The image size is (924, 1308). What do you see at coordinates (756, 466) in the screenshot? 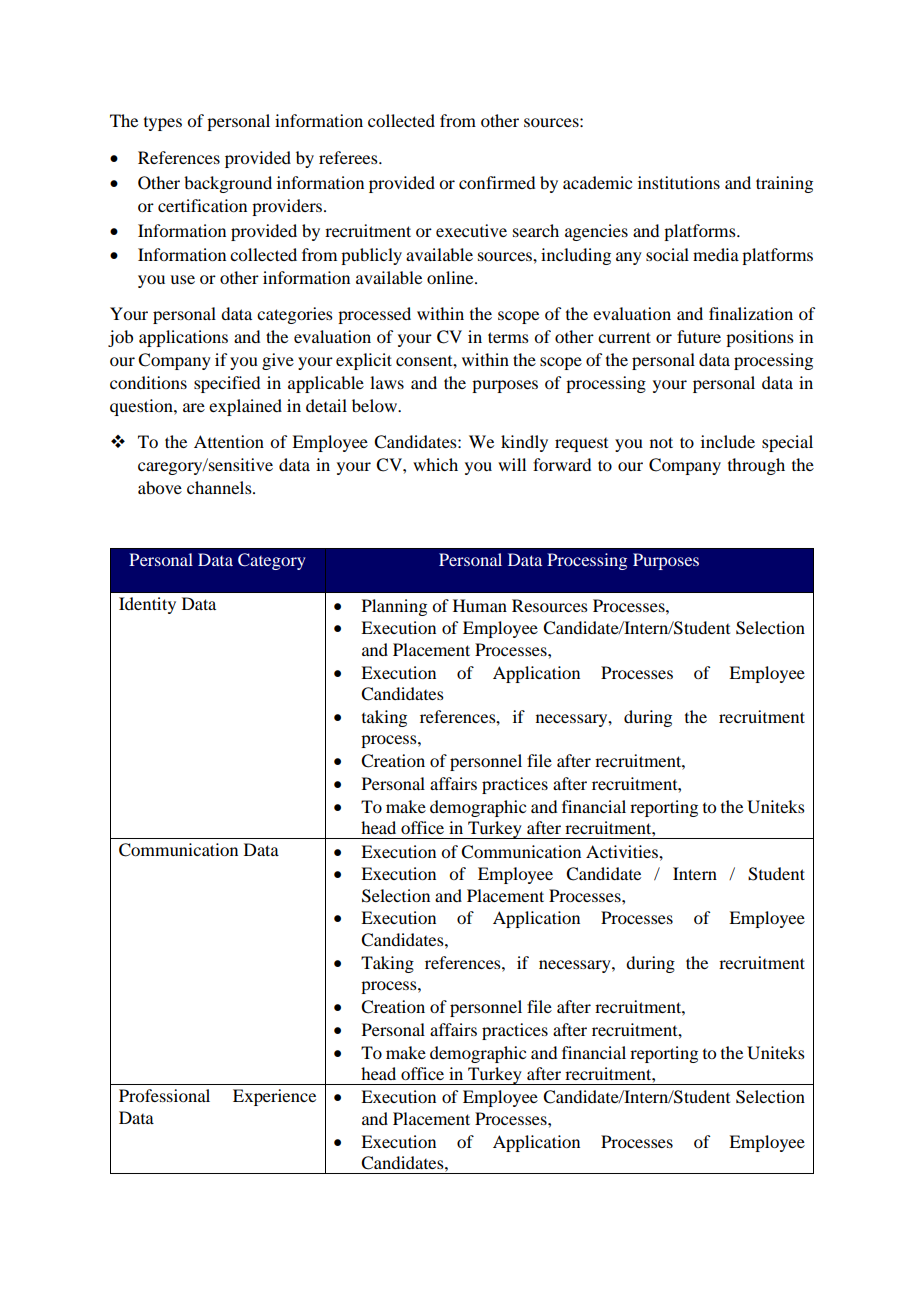
I see `through` at bounding box center [756, 466].
